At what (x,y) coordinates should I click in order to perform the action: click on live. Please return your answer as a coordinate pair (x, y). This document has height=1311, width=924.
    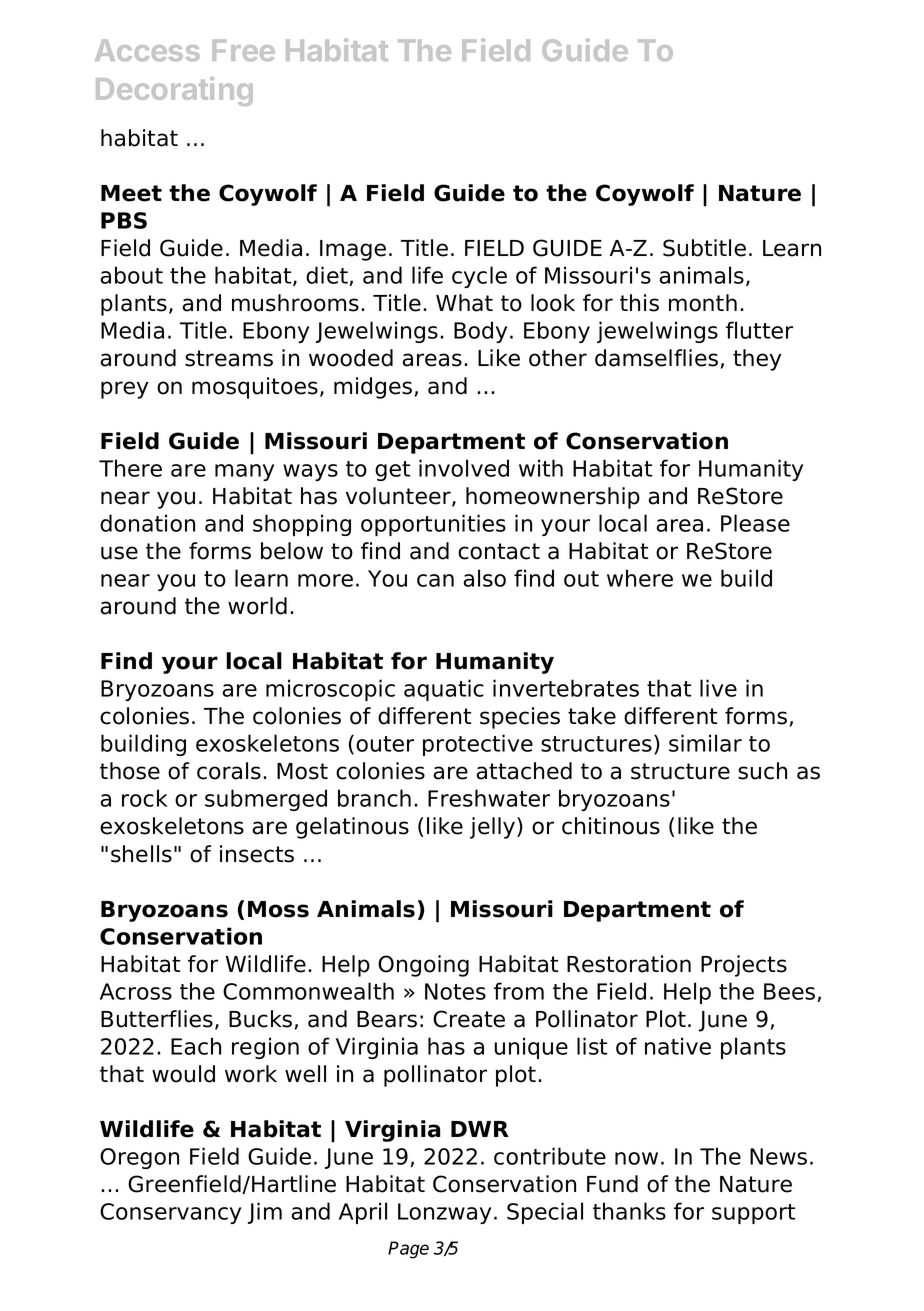
    Looking at the image, I should click on (718, 688).
